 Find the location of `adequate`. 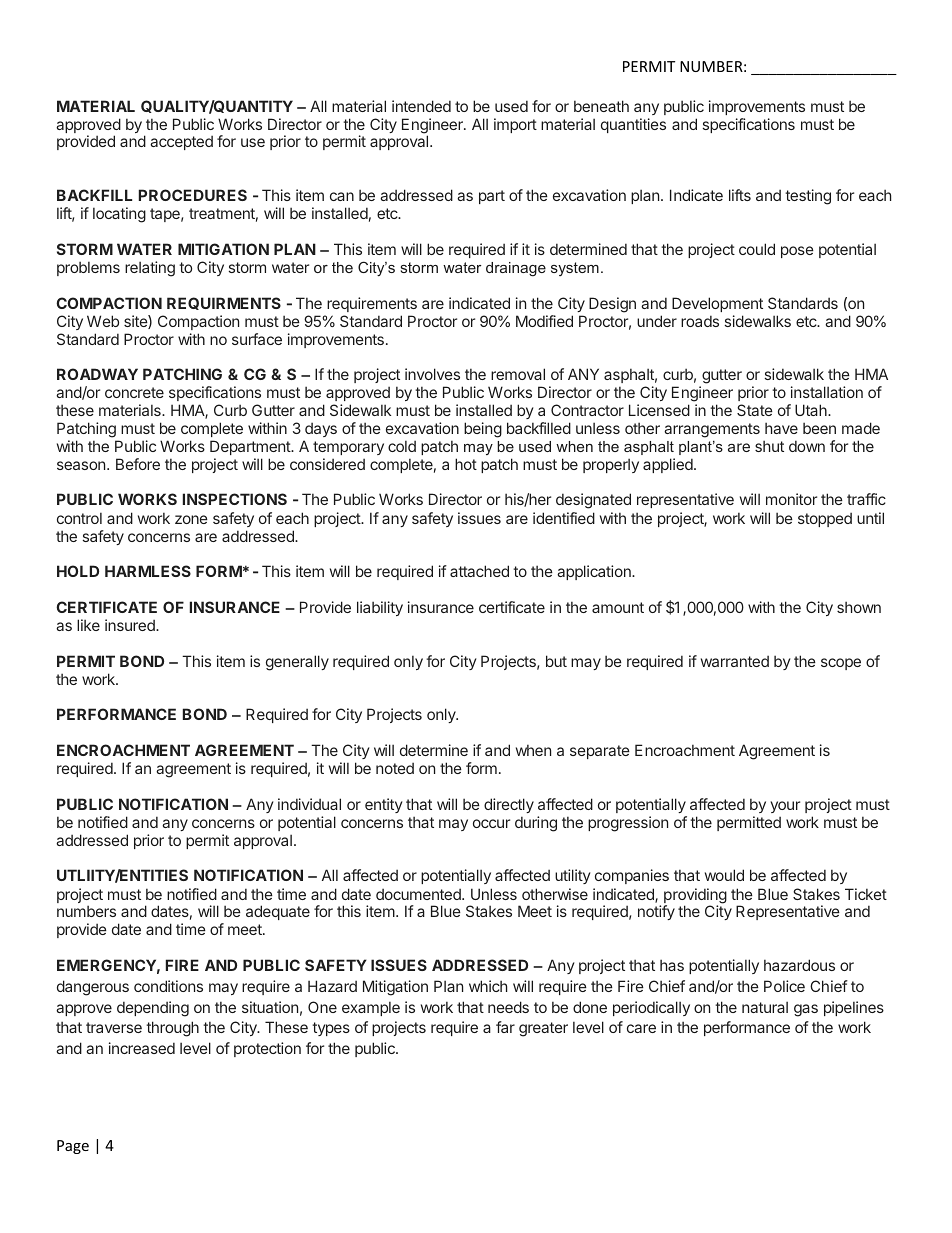

adequate is located at coordinates (278, 912).
